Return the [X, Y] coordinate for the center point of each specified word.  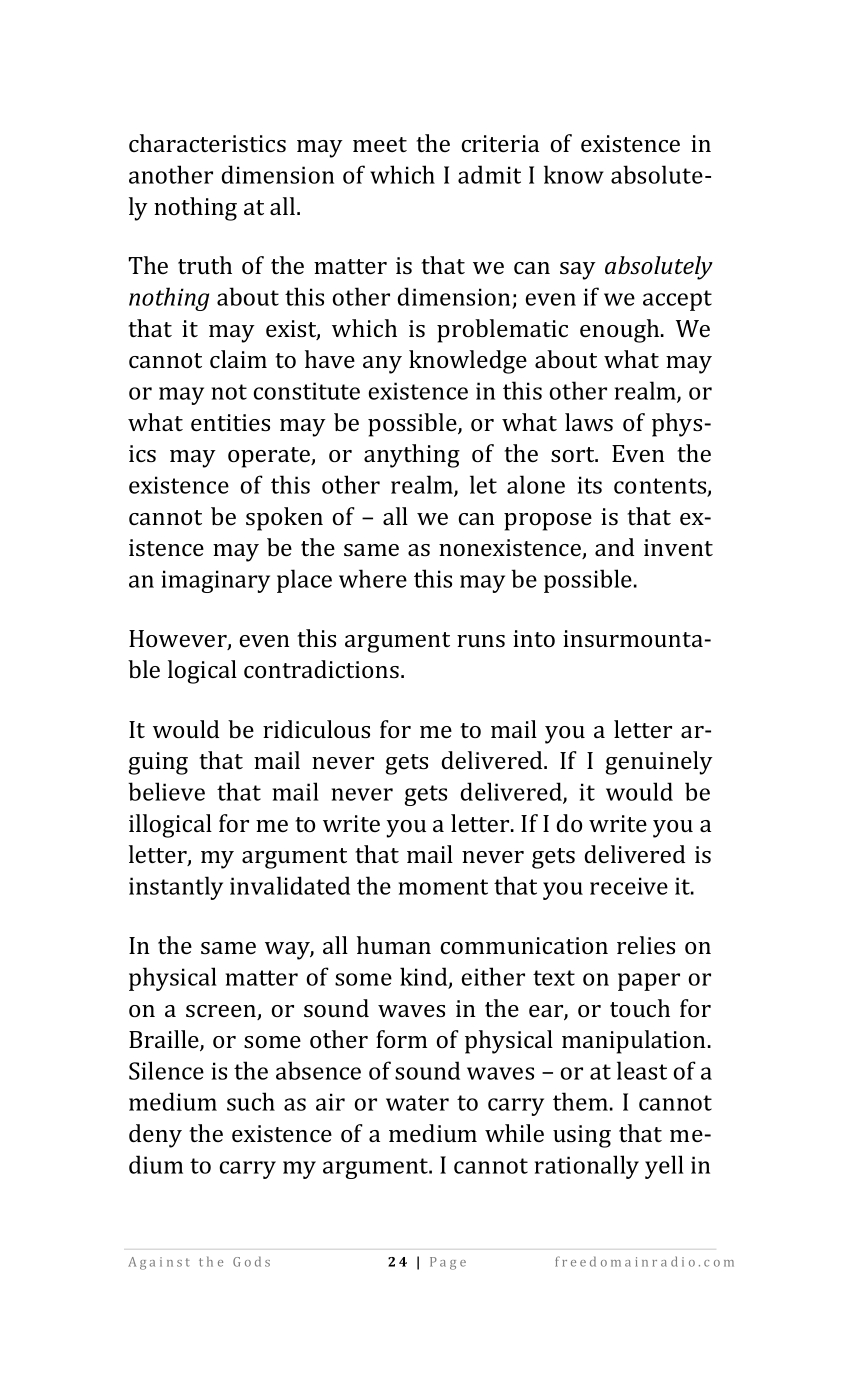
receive [629, 886]
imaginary [216, 581]
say [578, 271]
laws [589, 422]
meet [380, 144]
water [417, 1103]
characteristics [207, 143]
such [251, 1101]
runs [481, 641]
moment [443, 887]
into [534, 638]
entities [230, 423]
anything [412, 456]
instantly [176, 888]
